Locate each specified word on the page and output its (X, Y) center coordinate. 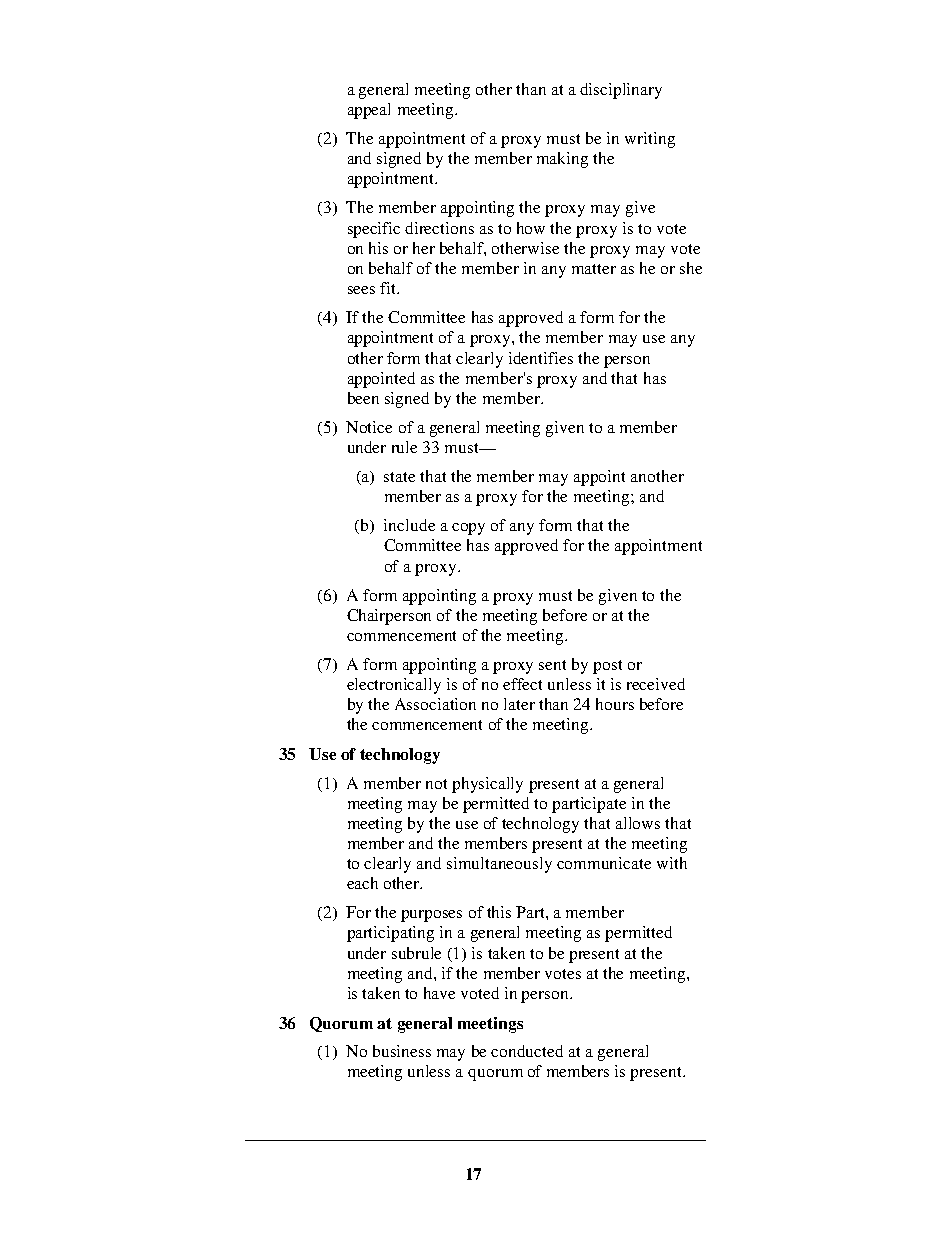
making (562, 160)
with (672, 863)
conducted (527, 1051)
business (402, 1051)
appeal (369, 111)
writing (650, 140)
